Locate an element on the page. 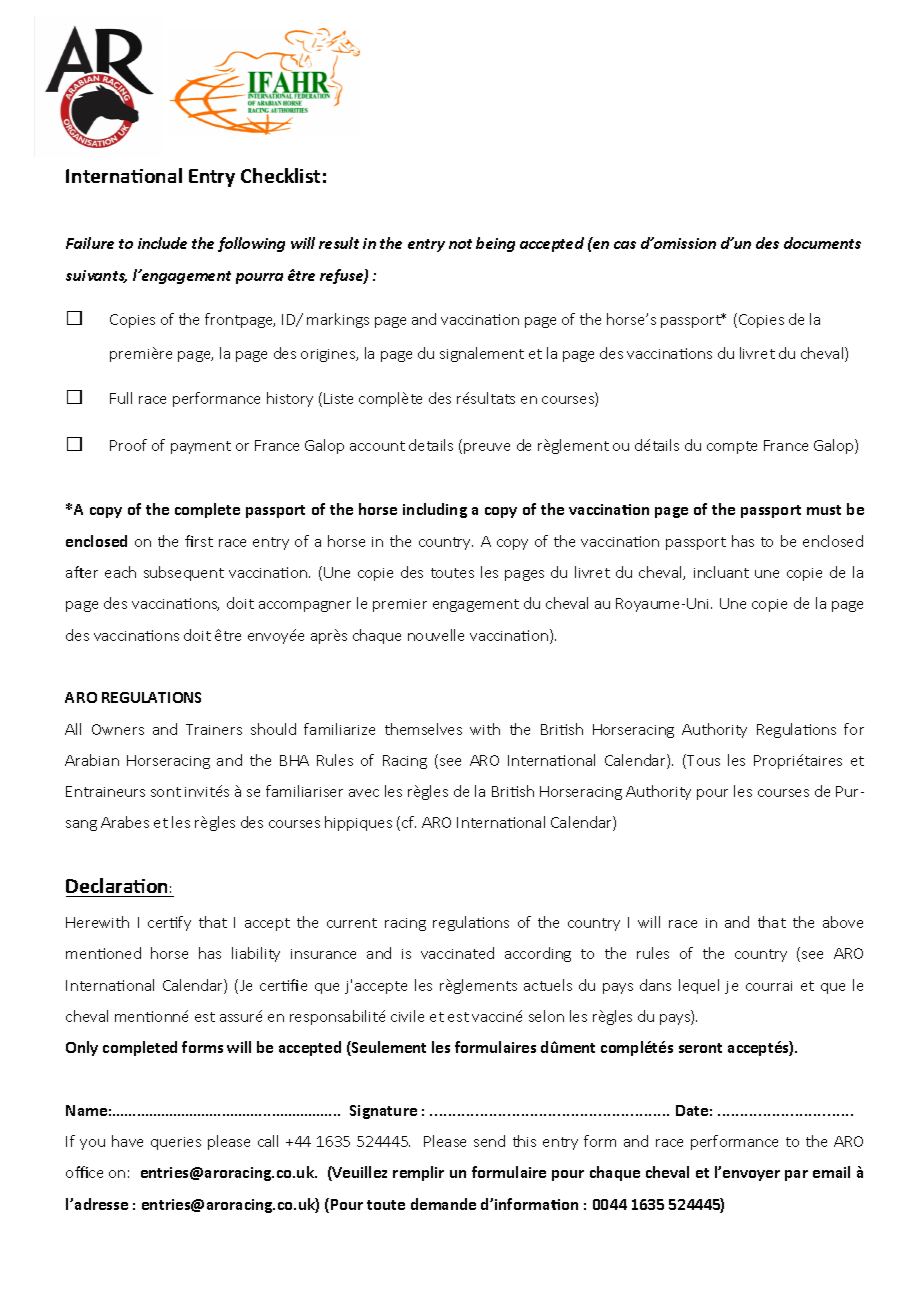 The width and height of the page is (924, 1308). above is located at coordinates (843, 922).
